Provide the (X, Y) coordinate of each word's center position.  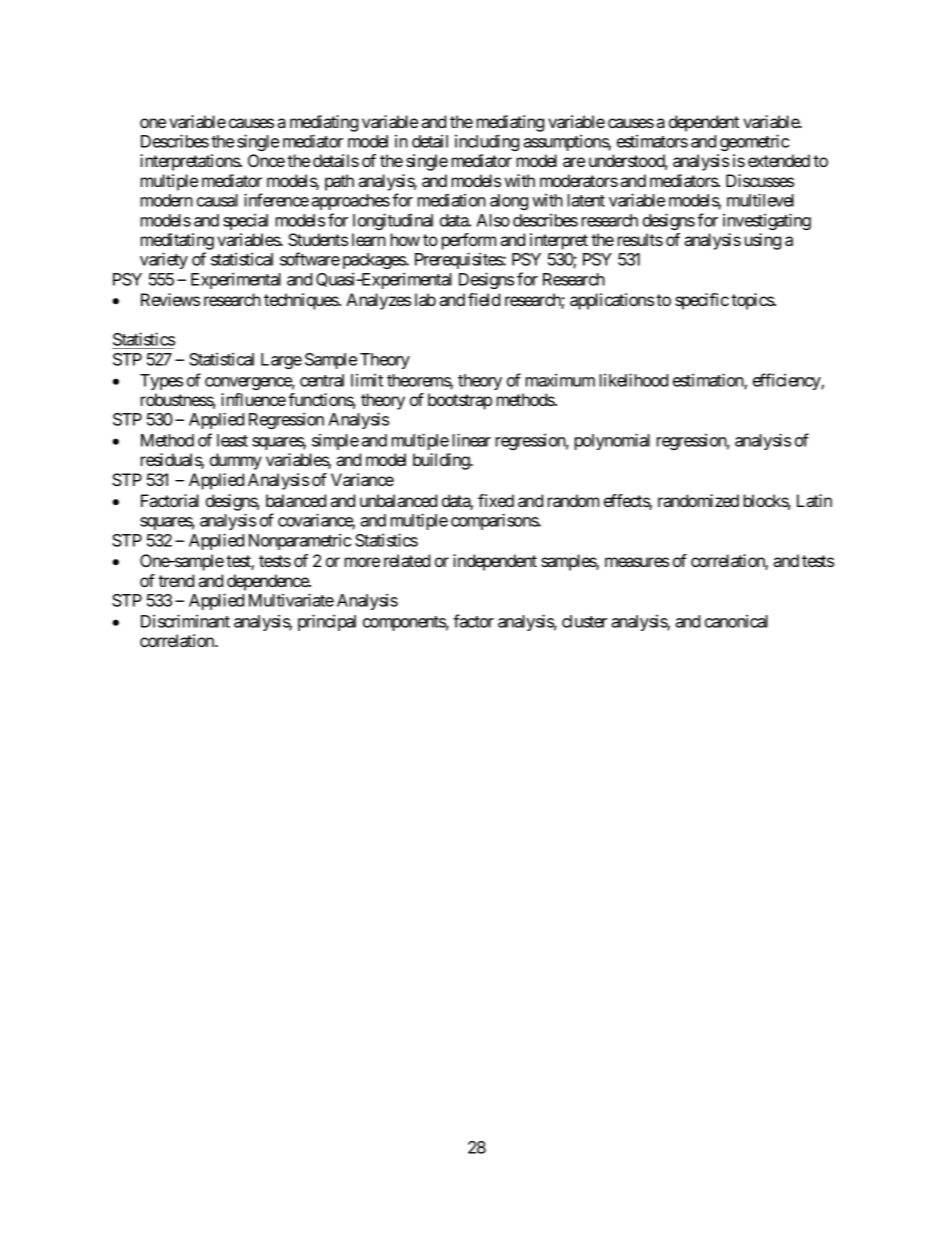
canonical (736, 621)
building (442, 461)
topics (753, 301)
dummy (236, 461)
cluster (584, 621)
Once (266, 160)
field (484, 299)
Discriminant (185, 621)
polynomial (612, 441)
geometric (755, 142)
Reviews (170, 299)
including (487, 142)
